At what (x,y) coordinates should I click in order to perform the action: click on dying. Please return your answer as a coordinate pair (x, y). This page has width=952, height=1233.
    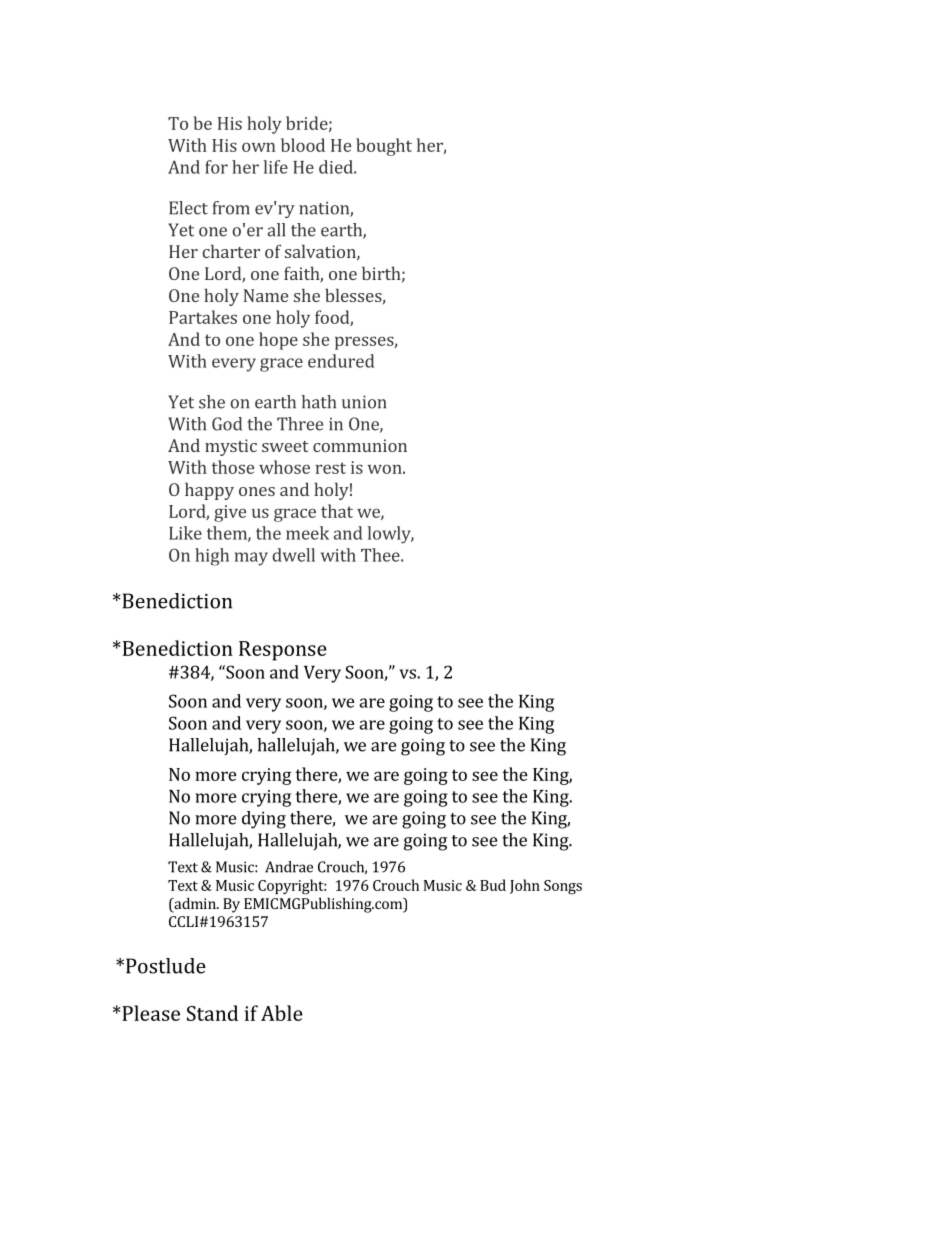
    Looking at the image, I should click on (264, 820).
